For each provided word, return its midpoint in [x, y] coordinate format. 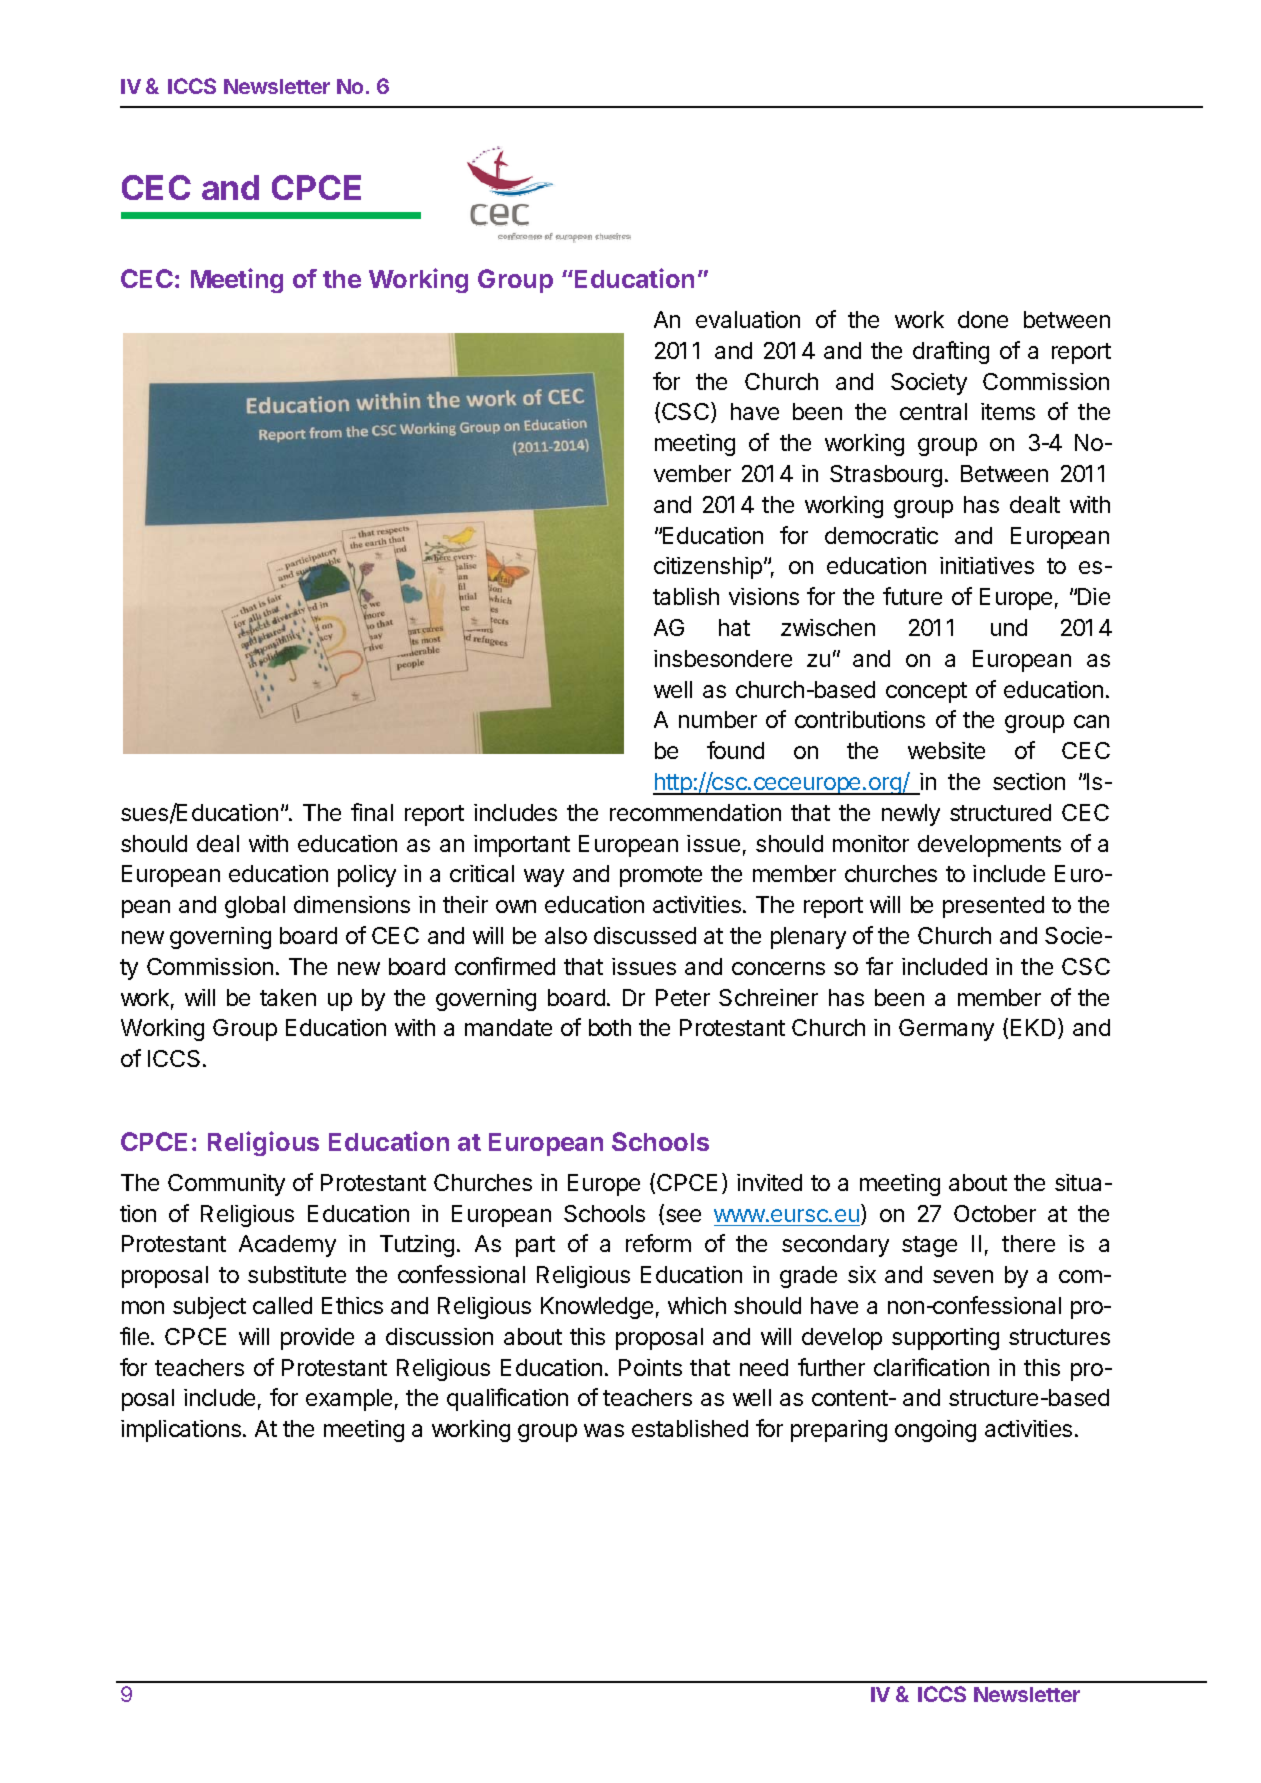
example [349, 1400]
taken [288, 997]
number [718, 719]
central [933, 411]
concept [926, 692]
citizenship [708, 568]
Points [650, 1367]
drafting [951, 352]
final [372, 812]
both [610, 1027]
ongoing [935, 1431]
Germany [946, 1030]
